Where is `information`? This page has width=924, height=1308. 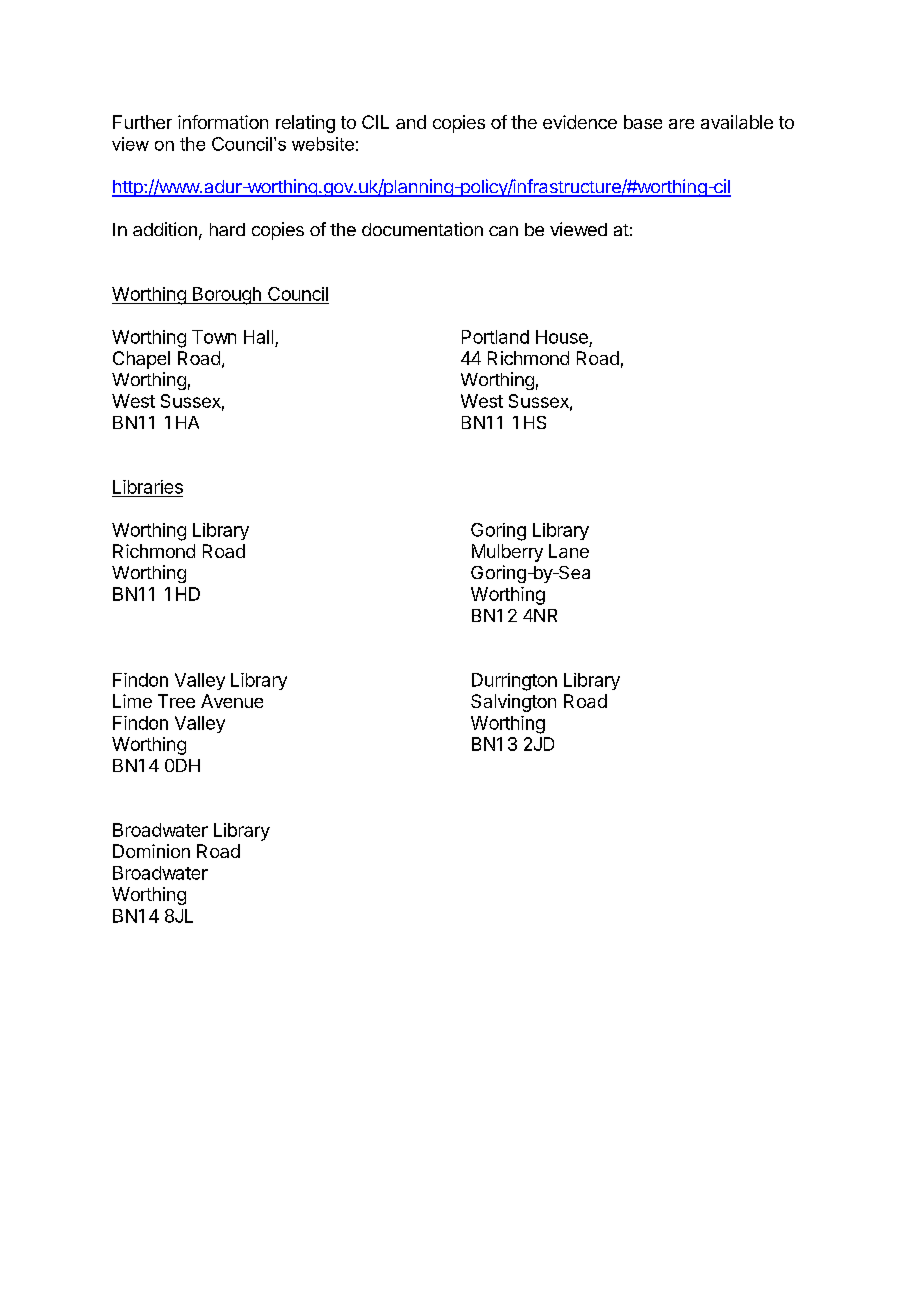
information is located at coordinates (223, 122).
